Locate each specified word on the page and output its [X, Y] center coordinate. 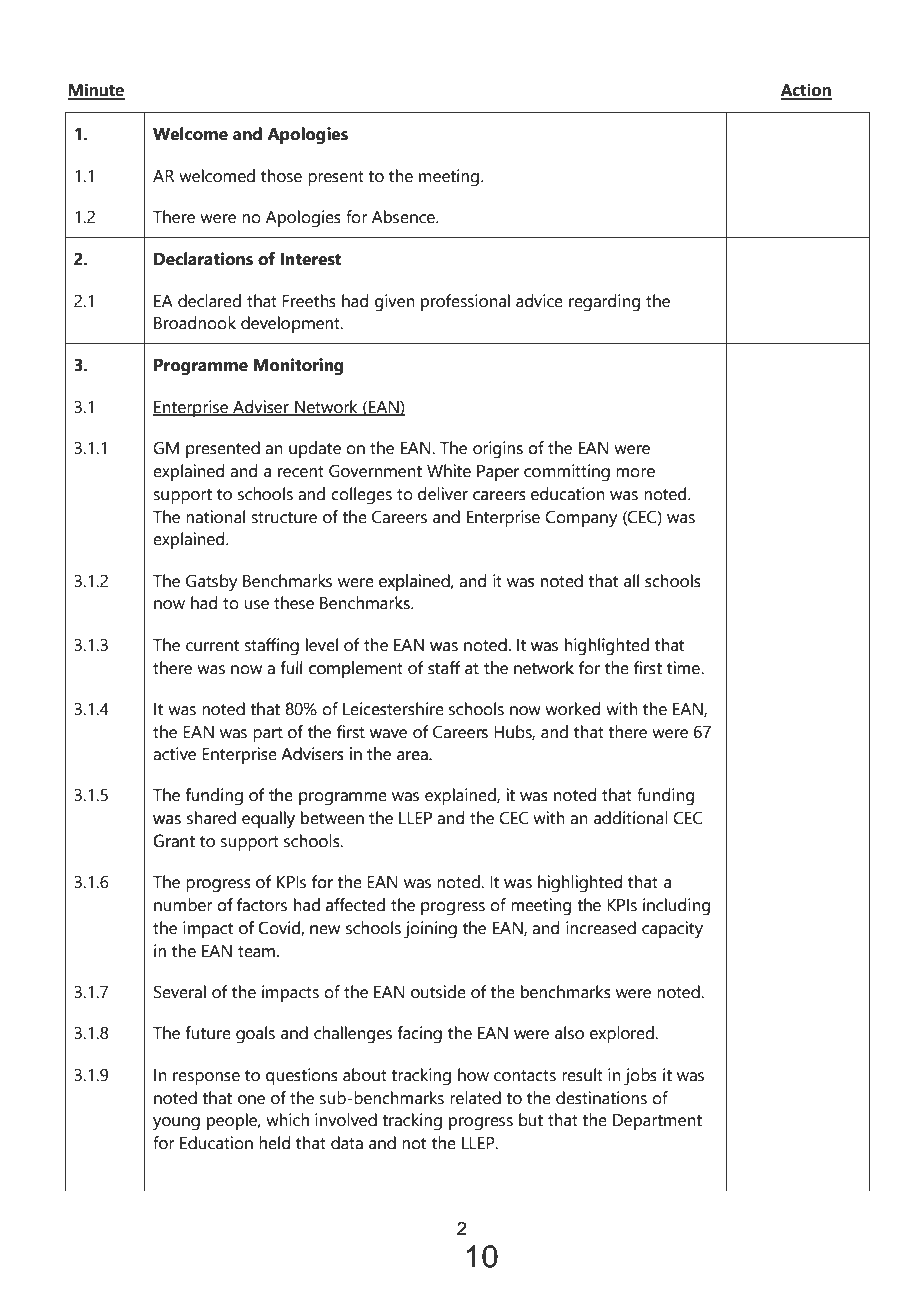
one [251, 1100]
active [174, 754]
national [215, 517]
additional [631, 818]
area [413, 756]
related [475, 1098]
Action [806, 91]
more [635, 473]
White [449, 471]
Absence [404, 217]
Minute [96, 91]
